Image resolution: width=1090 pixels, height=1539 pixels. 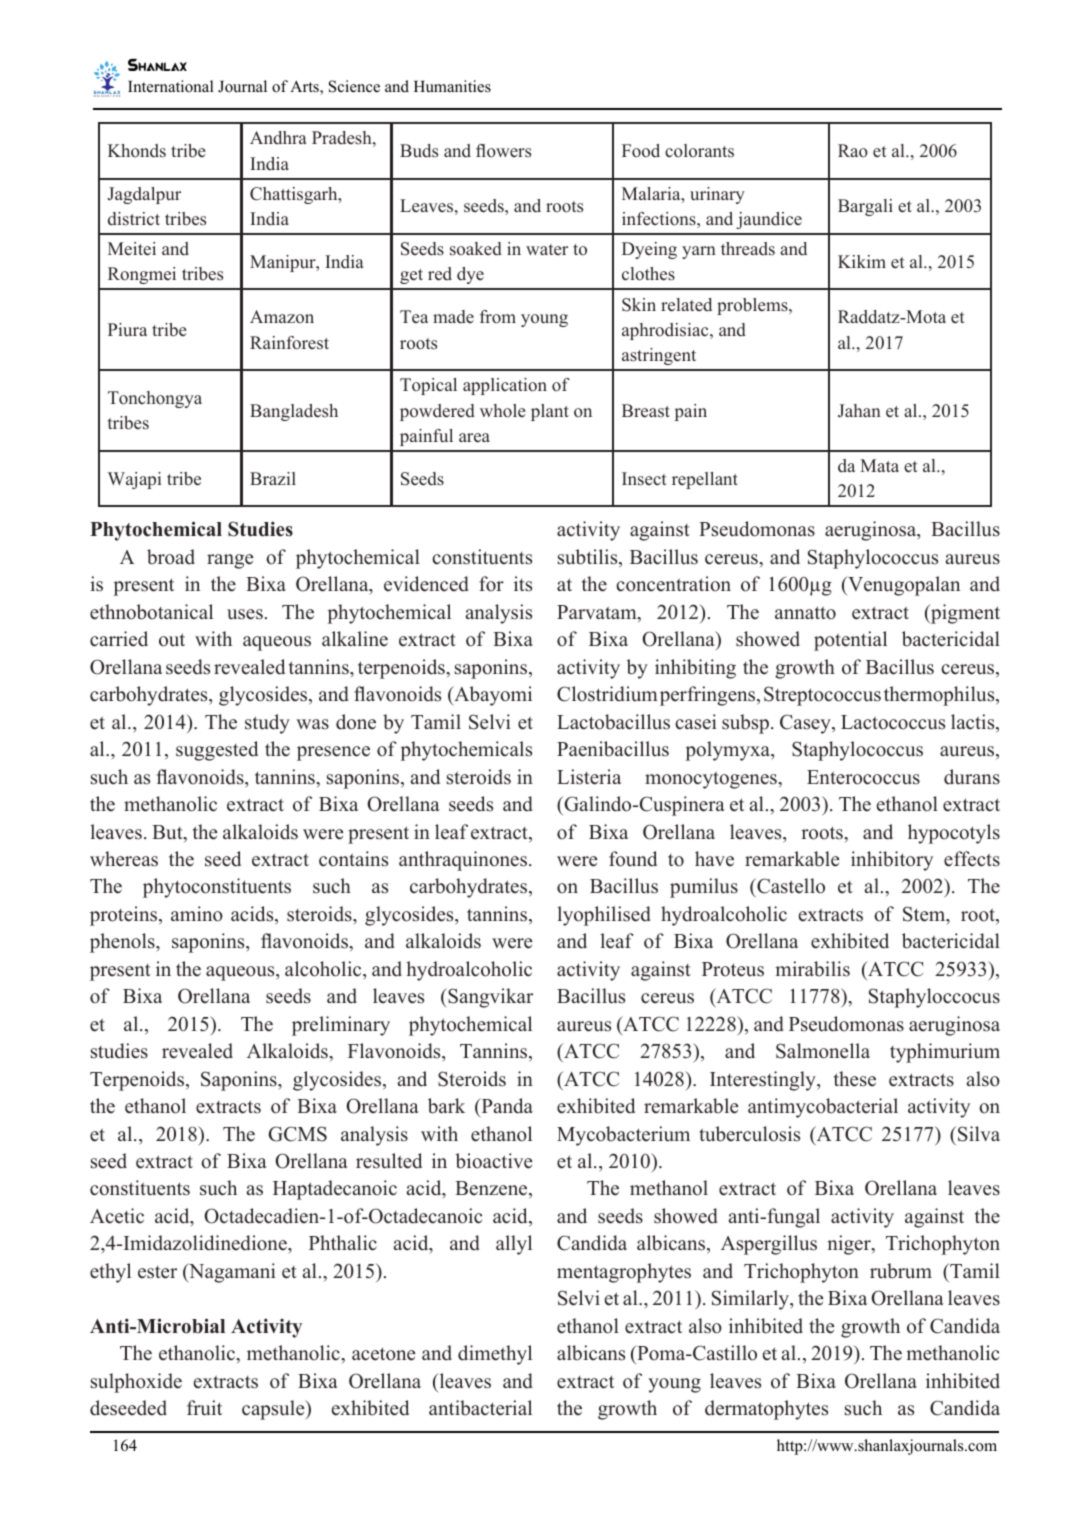 What do you see at coordinates (892, 861) in the screenshot?
I see `inhibitory` at bounding box center [892, 861].
